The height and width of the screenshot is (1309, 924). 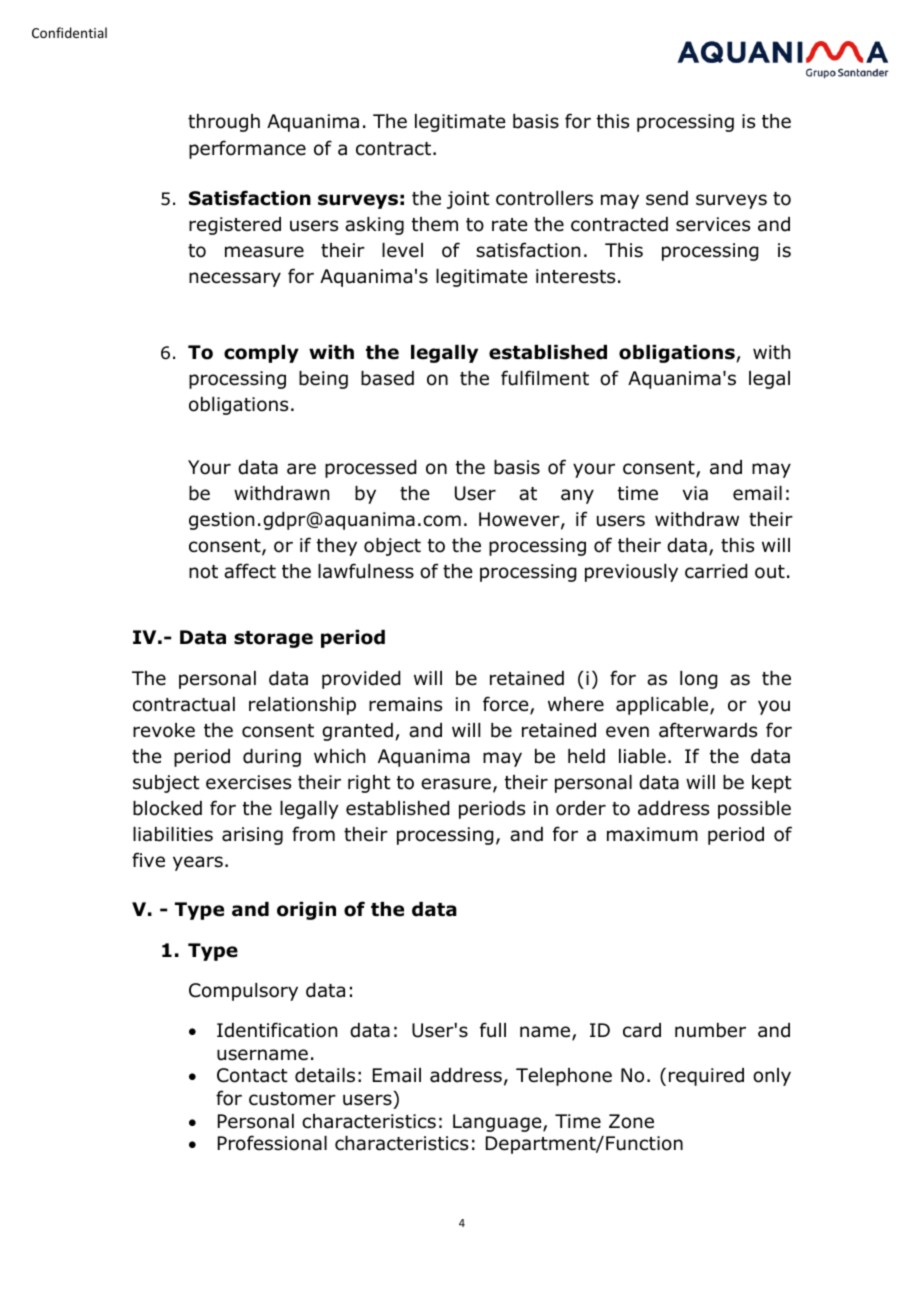 I want to click on erasure, so click(x=456, y=784).
